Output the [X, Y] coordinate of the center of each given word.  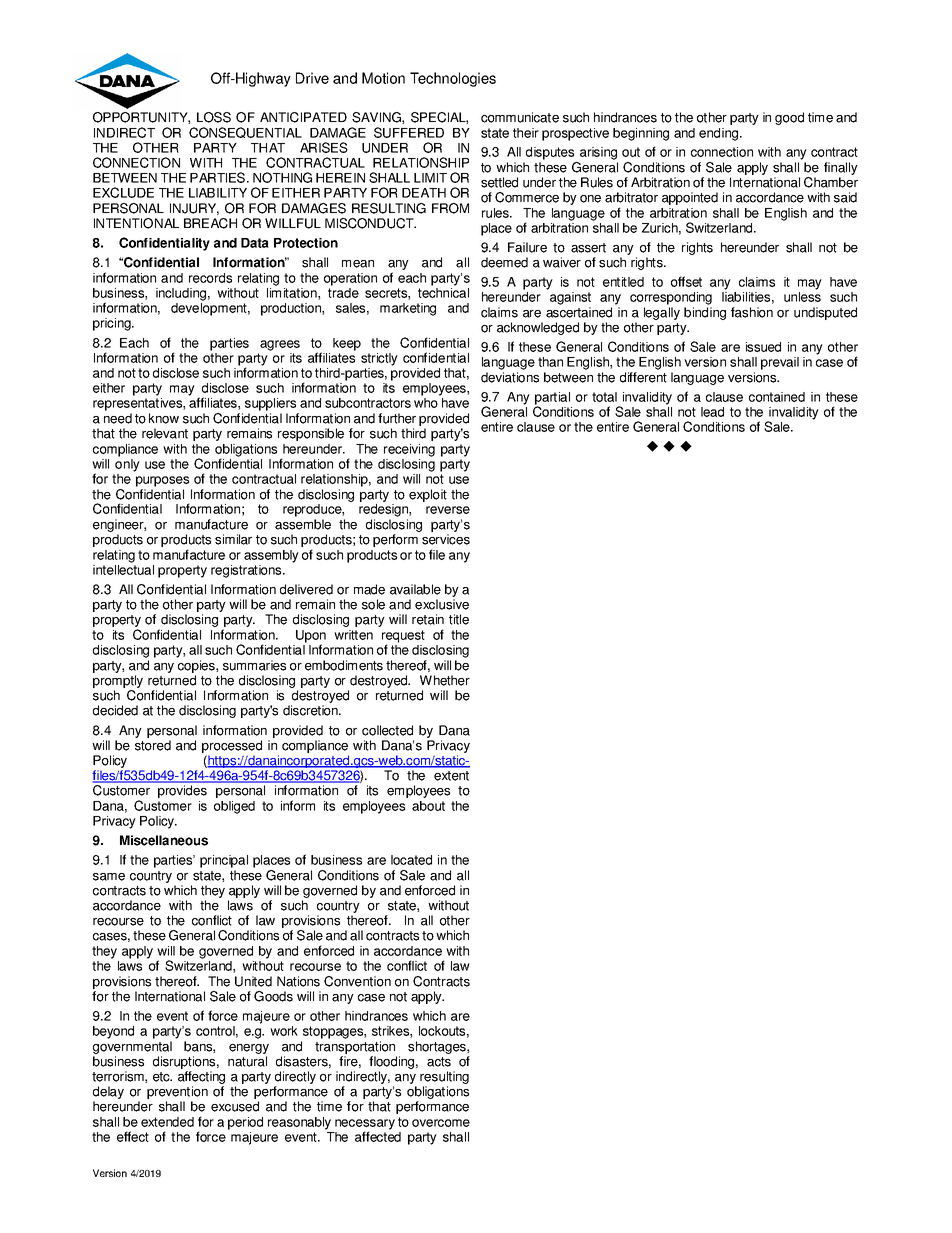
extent [451, 776]
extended [167, 1122]
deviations [510, 377]
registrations [247, 571]
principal [224, 861]
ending [718, 134]
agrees [280, 345]
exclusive [442, 604]
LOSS [214, 117]
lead [712, 412]
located [411, 860]
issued [763, 347]
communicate [520, 117]
